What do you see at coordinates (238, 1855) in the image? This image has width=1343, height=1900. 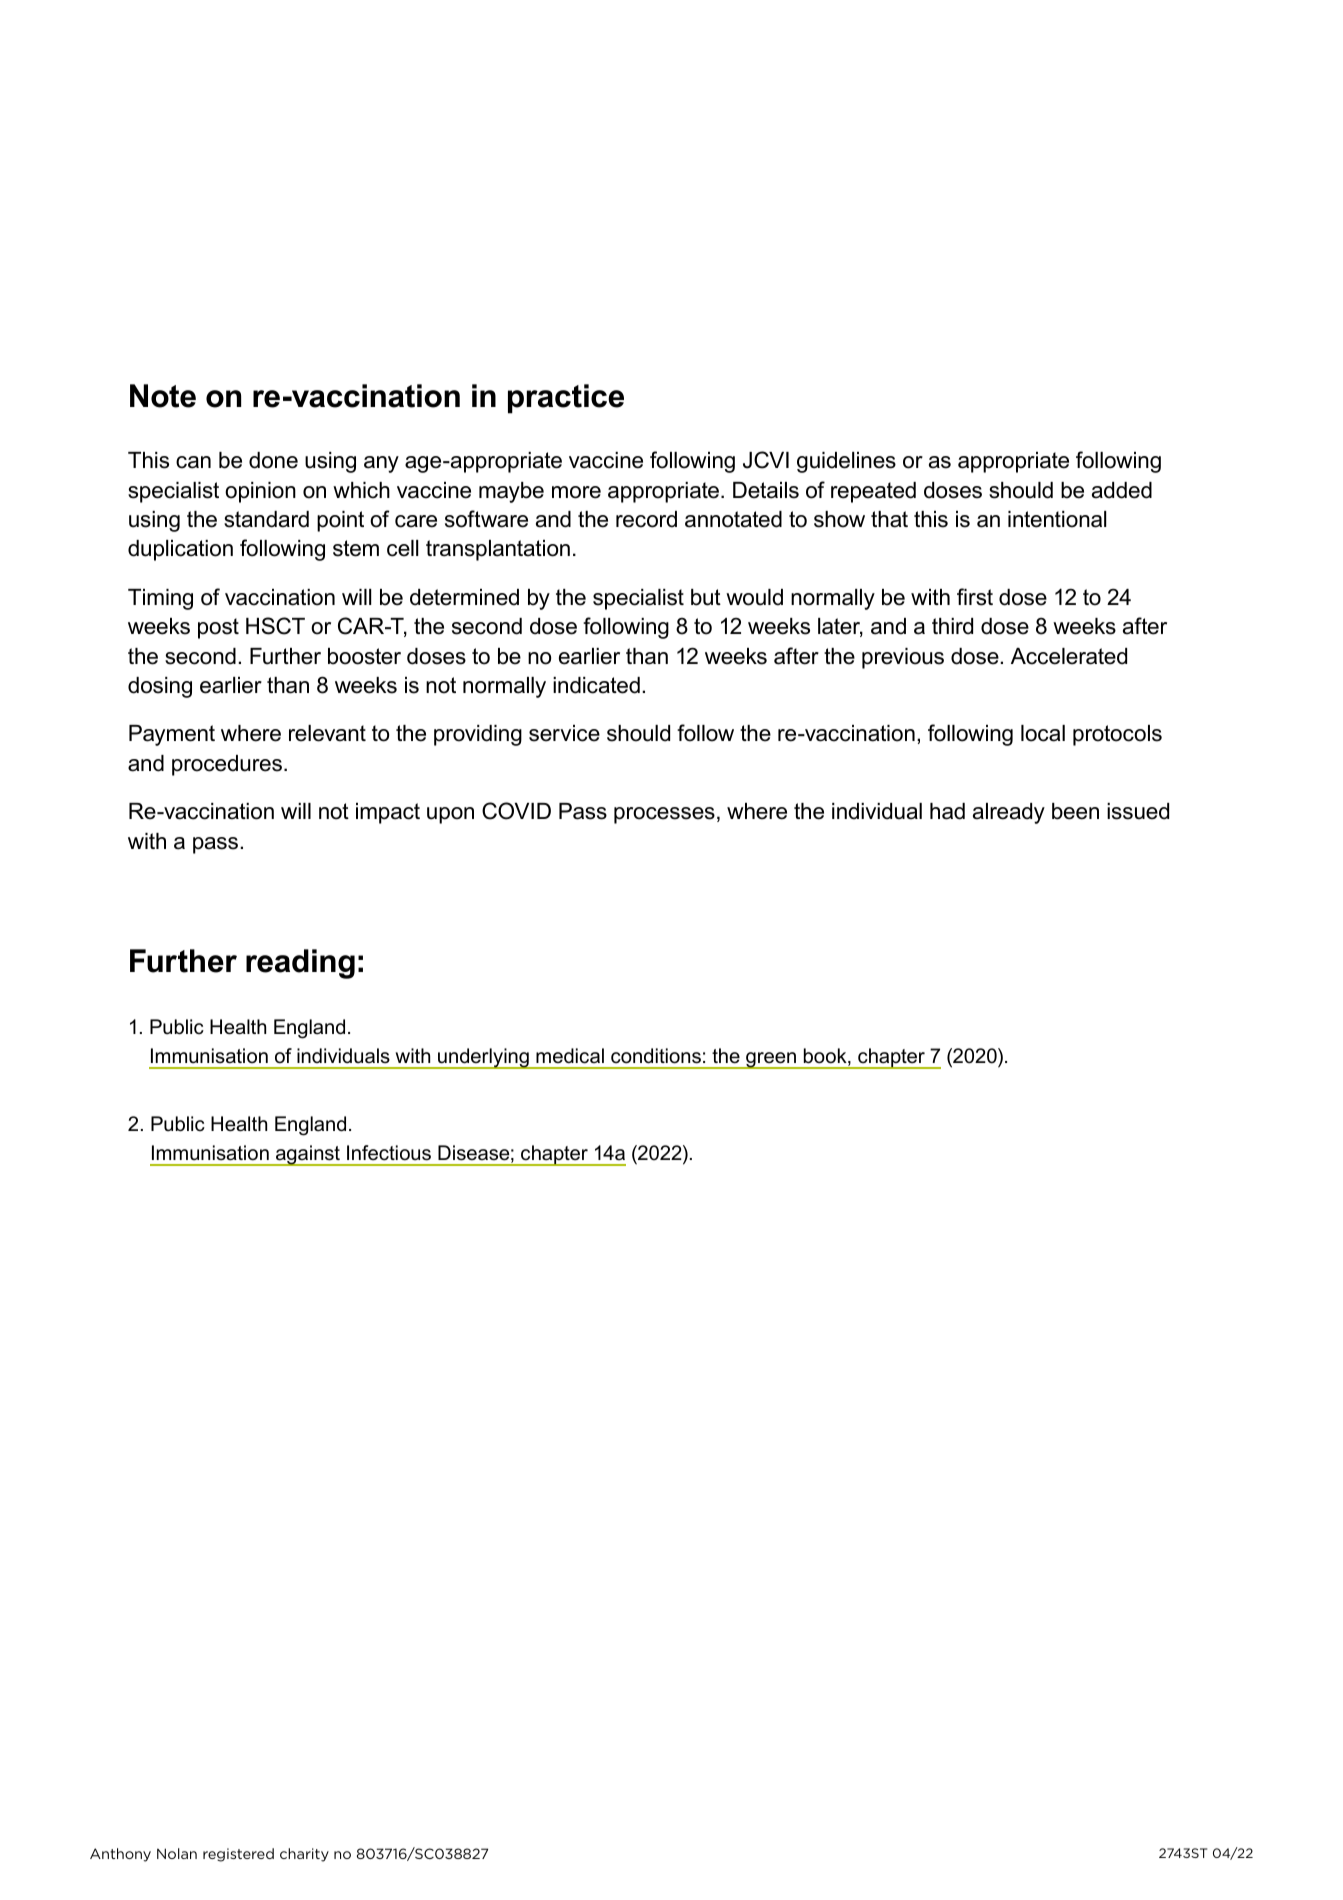 I see `registered` at bounding box center [238, 1855].
